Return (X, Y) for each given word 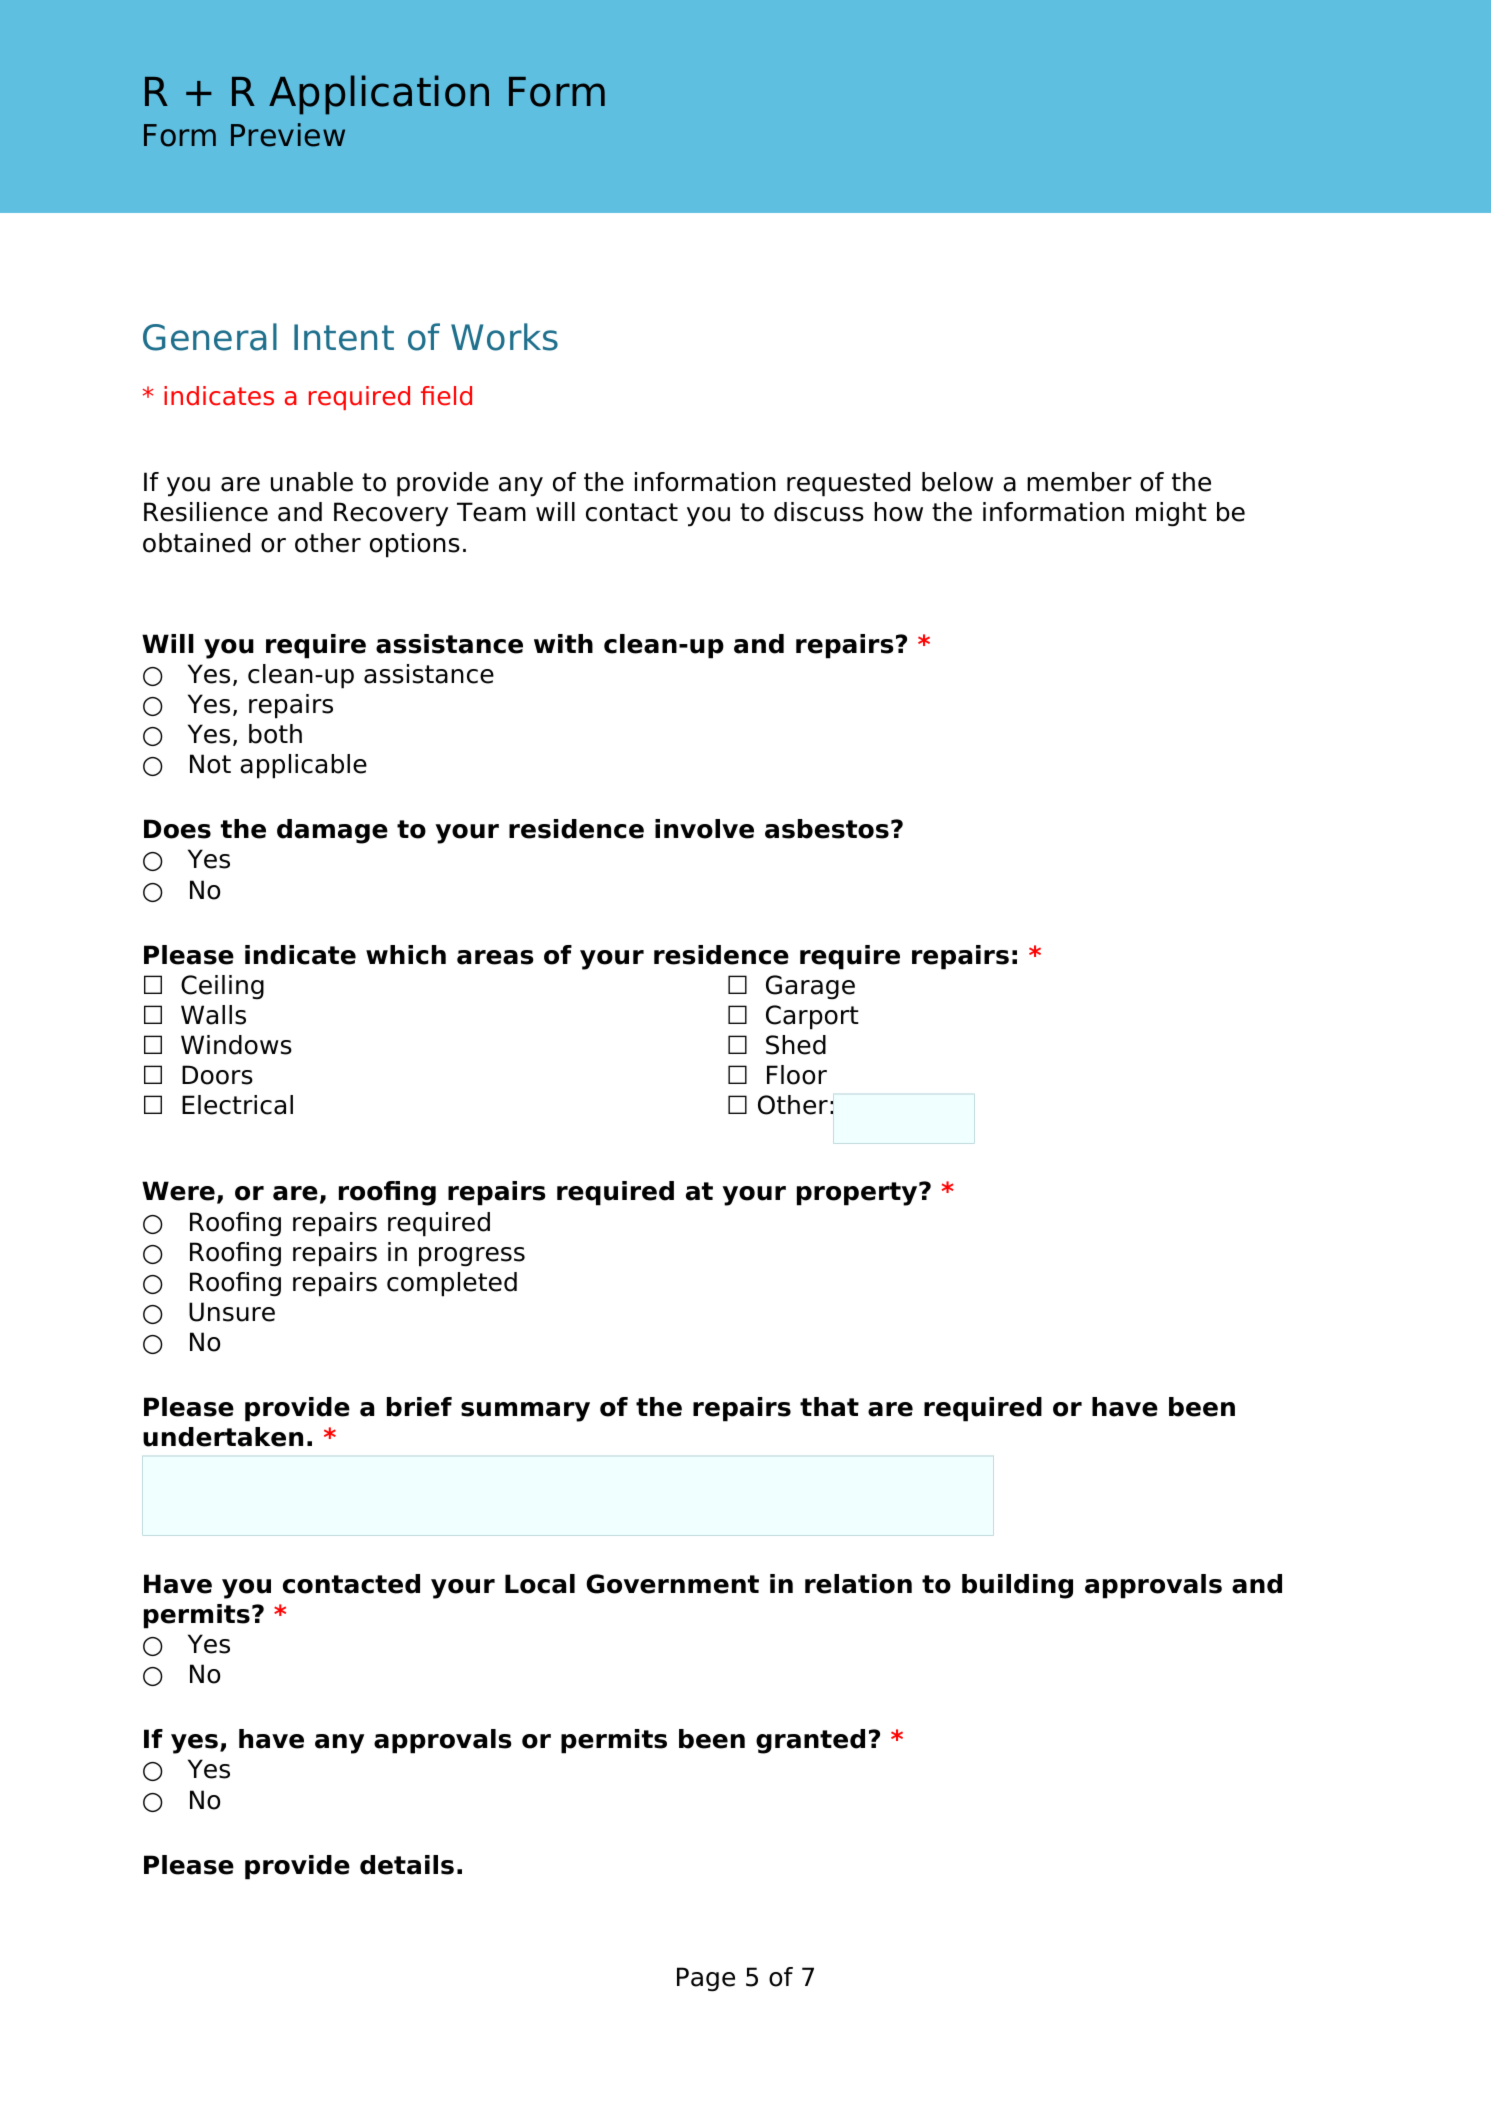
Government (672, 1584)
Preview (288, 135)
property (858, 1194)
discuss (819, 512)
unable (312, 482)
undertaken (223, 1437)
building (1017, 1586)
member (1079, 482)
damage (332, 831)
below (957, 482)
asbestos (827, 829)
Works (504, 337)
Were (178, 1191)
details (407, 1865)
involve (704, 829)
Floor (797, 1075)
